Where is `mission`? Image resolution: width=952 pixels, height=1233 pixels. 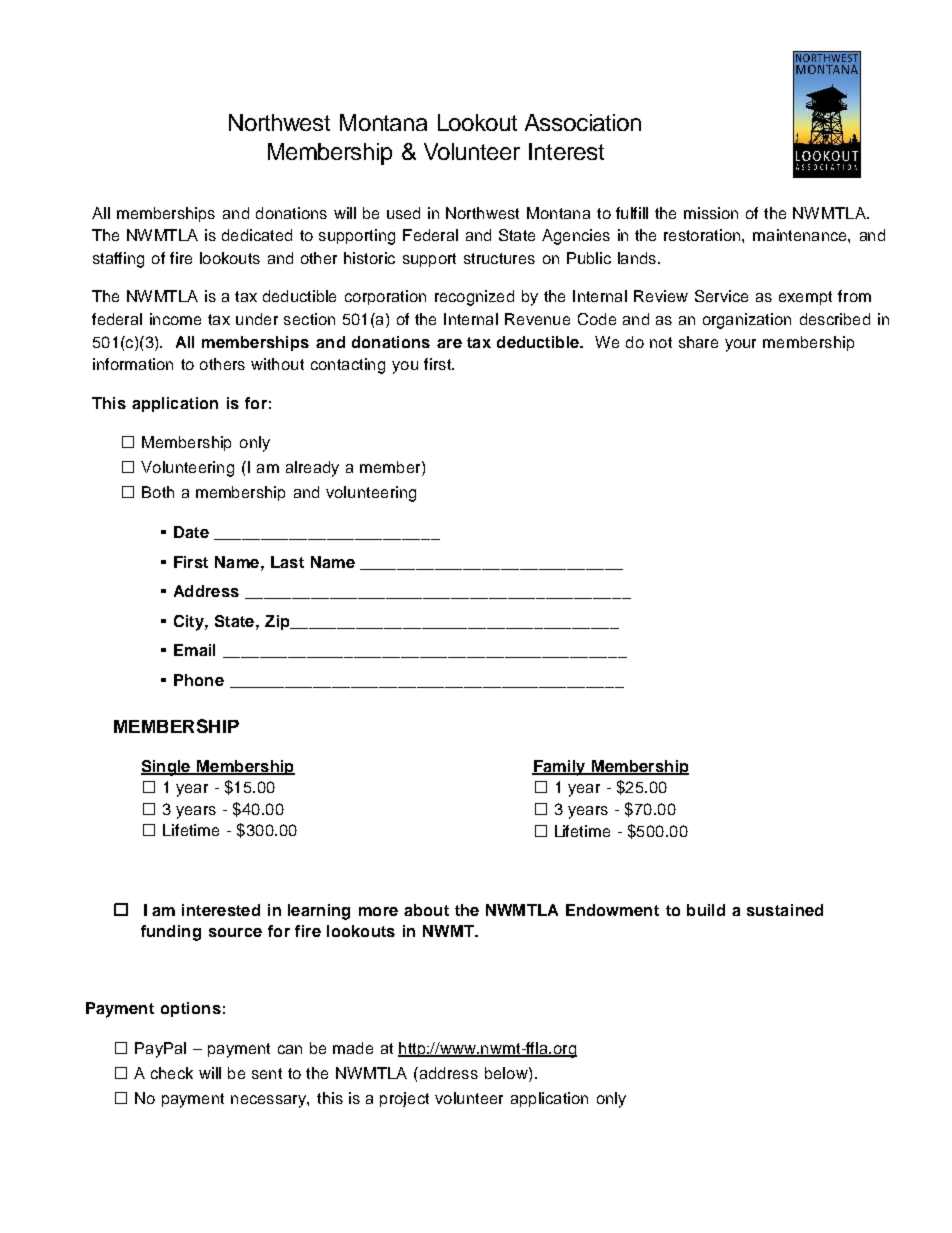
mission is located at coordinates (711, 213).
